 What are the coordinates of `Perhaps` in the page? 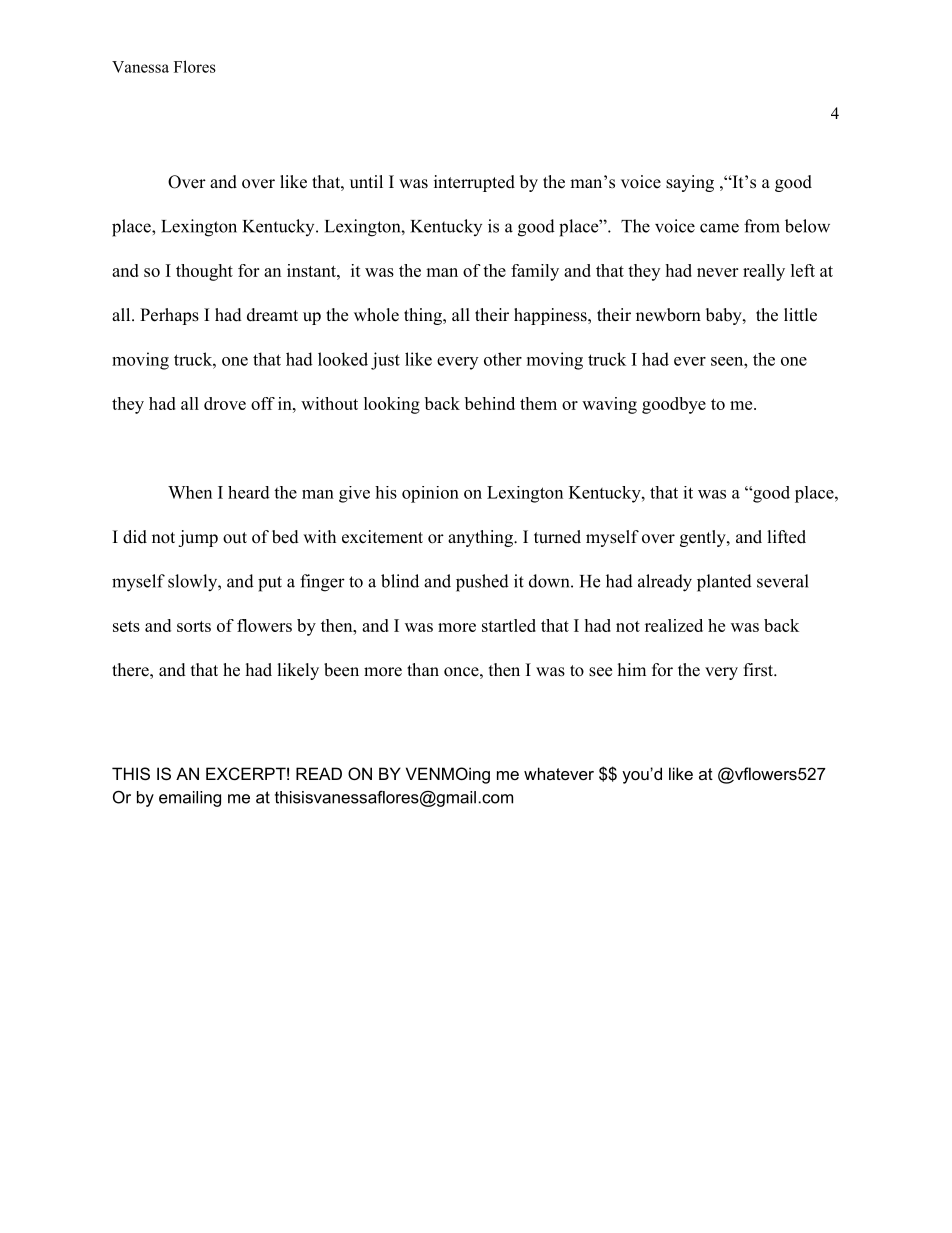 It's located at (169, 316).
